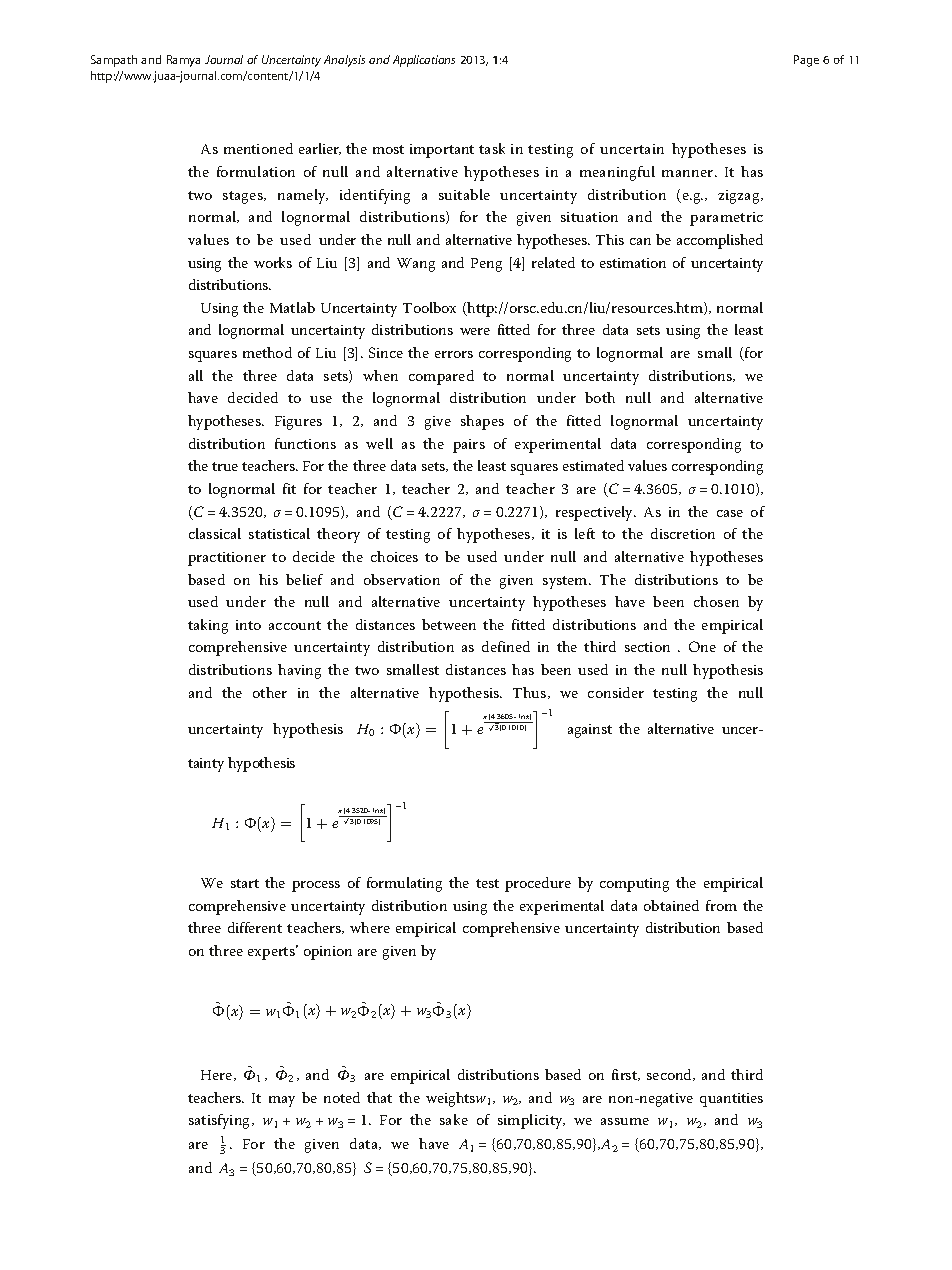 Image resolution: width=952 pixels, height=1270 pixels. What do you see at coordinates (424, 61) in the screenshot?
I see `Applications` at bounding box center [424, 61].
